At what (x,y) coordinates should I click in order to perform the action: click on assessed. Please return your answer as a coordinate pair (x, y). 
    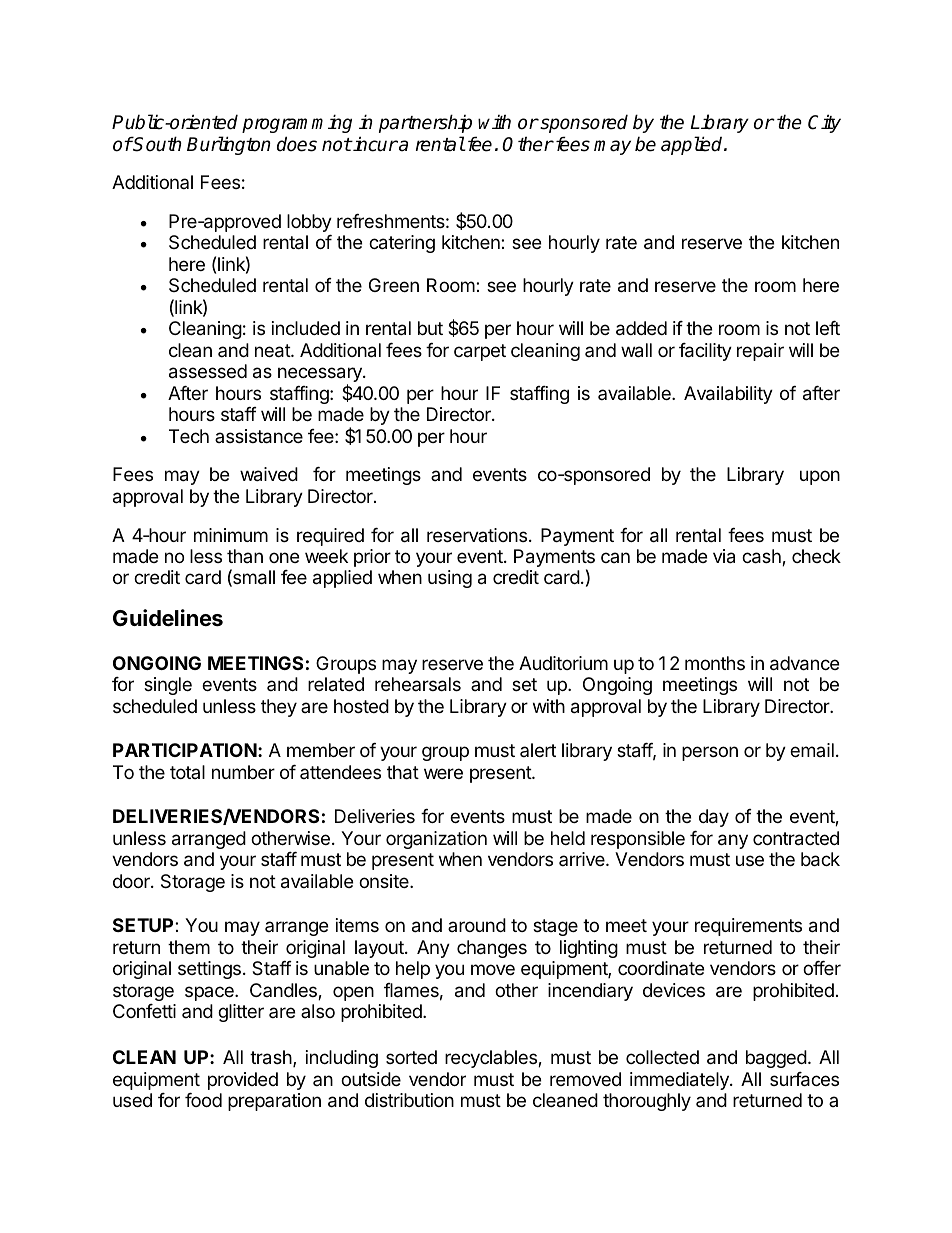
    Looking at the image, I should click on (208, 371).
